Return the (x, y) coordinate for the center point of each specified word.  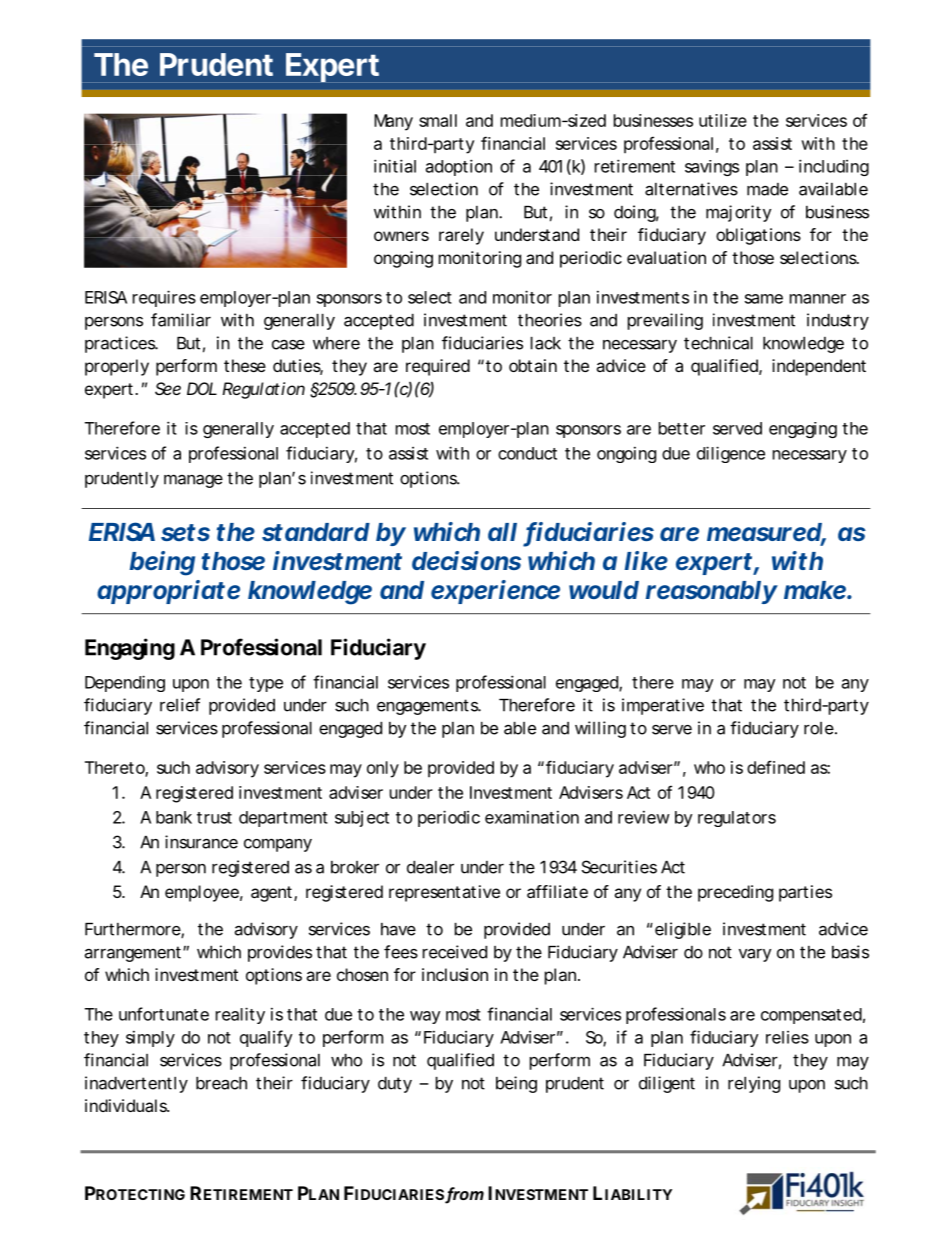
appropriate (168, 592)
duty (395, 1085)
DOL (202, 388)
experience (495, 592)
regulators (737, 819)
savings (712, 168)
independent (819, 367)
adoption (459, 167)
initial (395, 166)
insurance (201, 842)
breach (221, 1083)
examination (532, 817)
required (438, 367)
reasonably (711, 592)
